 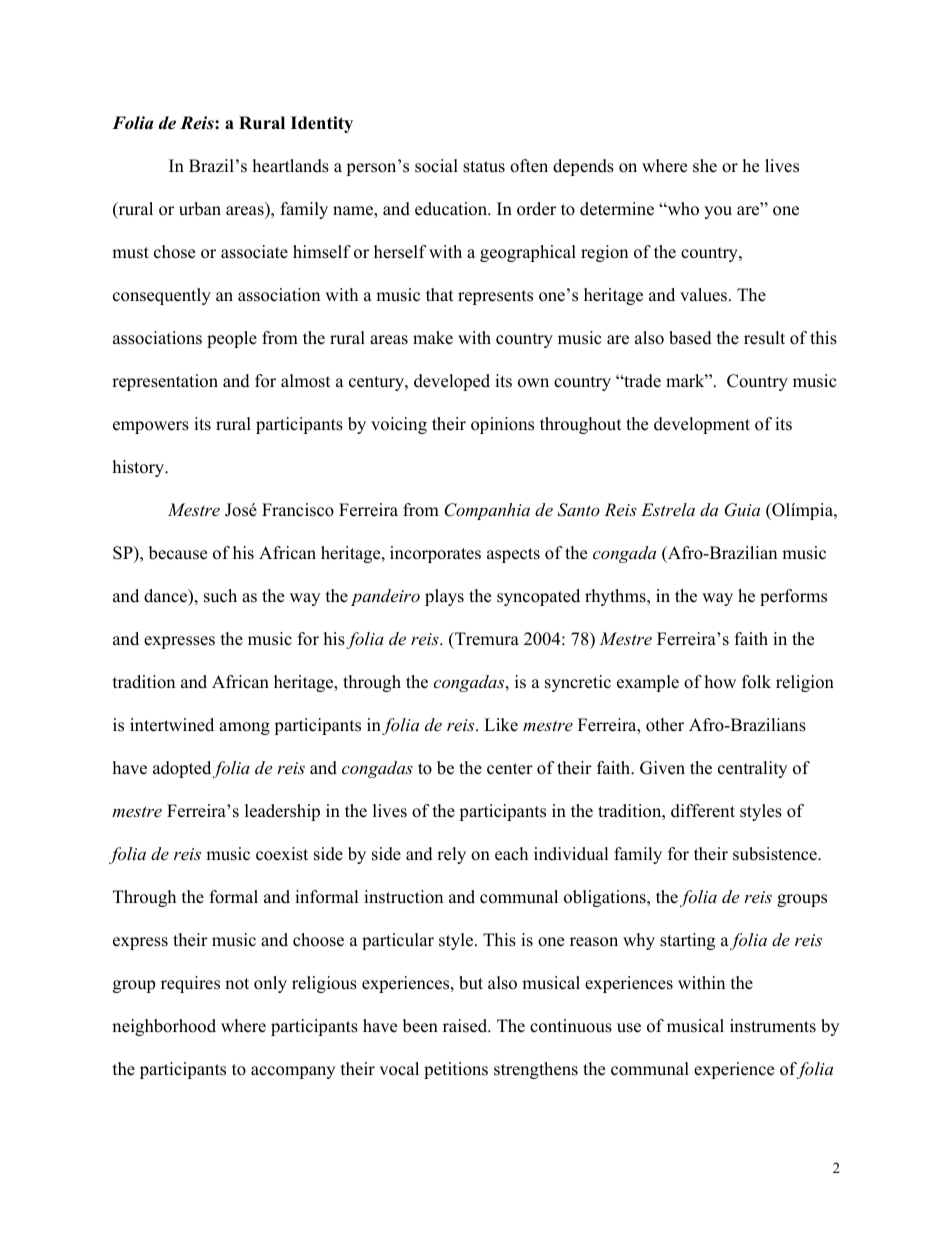 I want to click on Like, so click(x=501, y=725).
